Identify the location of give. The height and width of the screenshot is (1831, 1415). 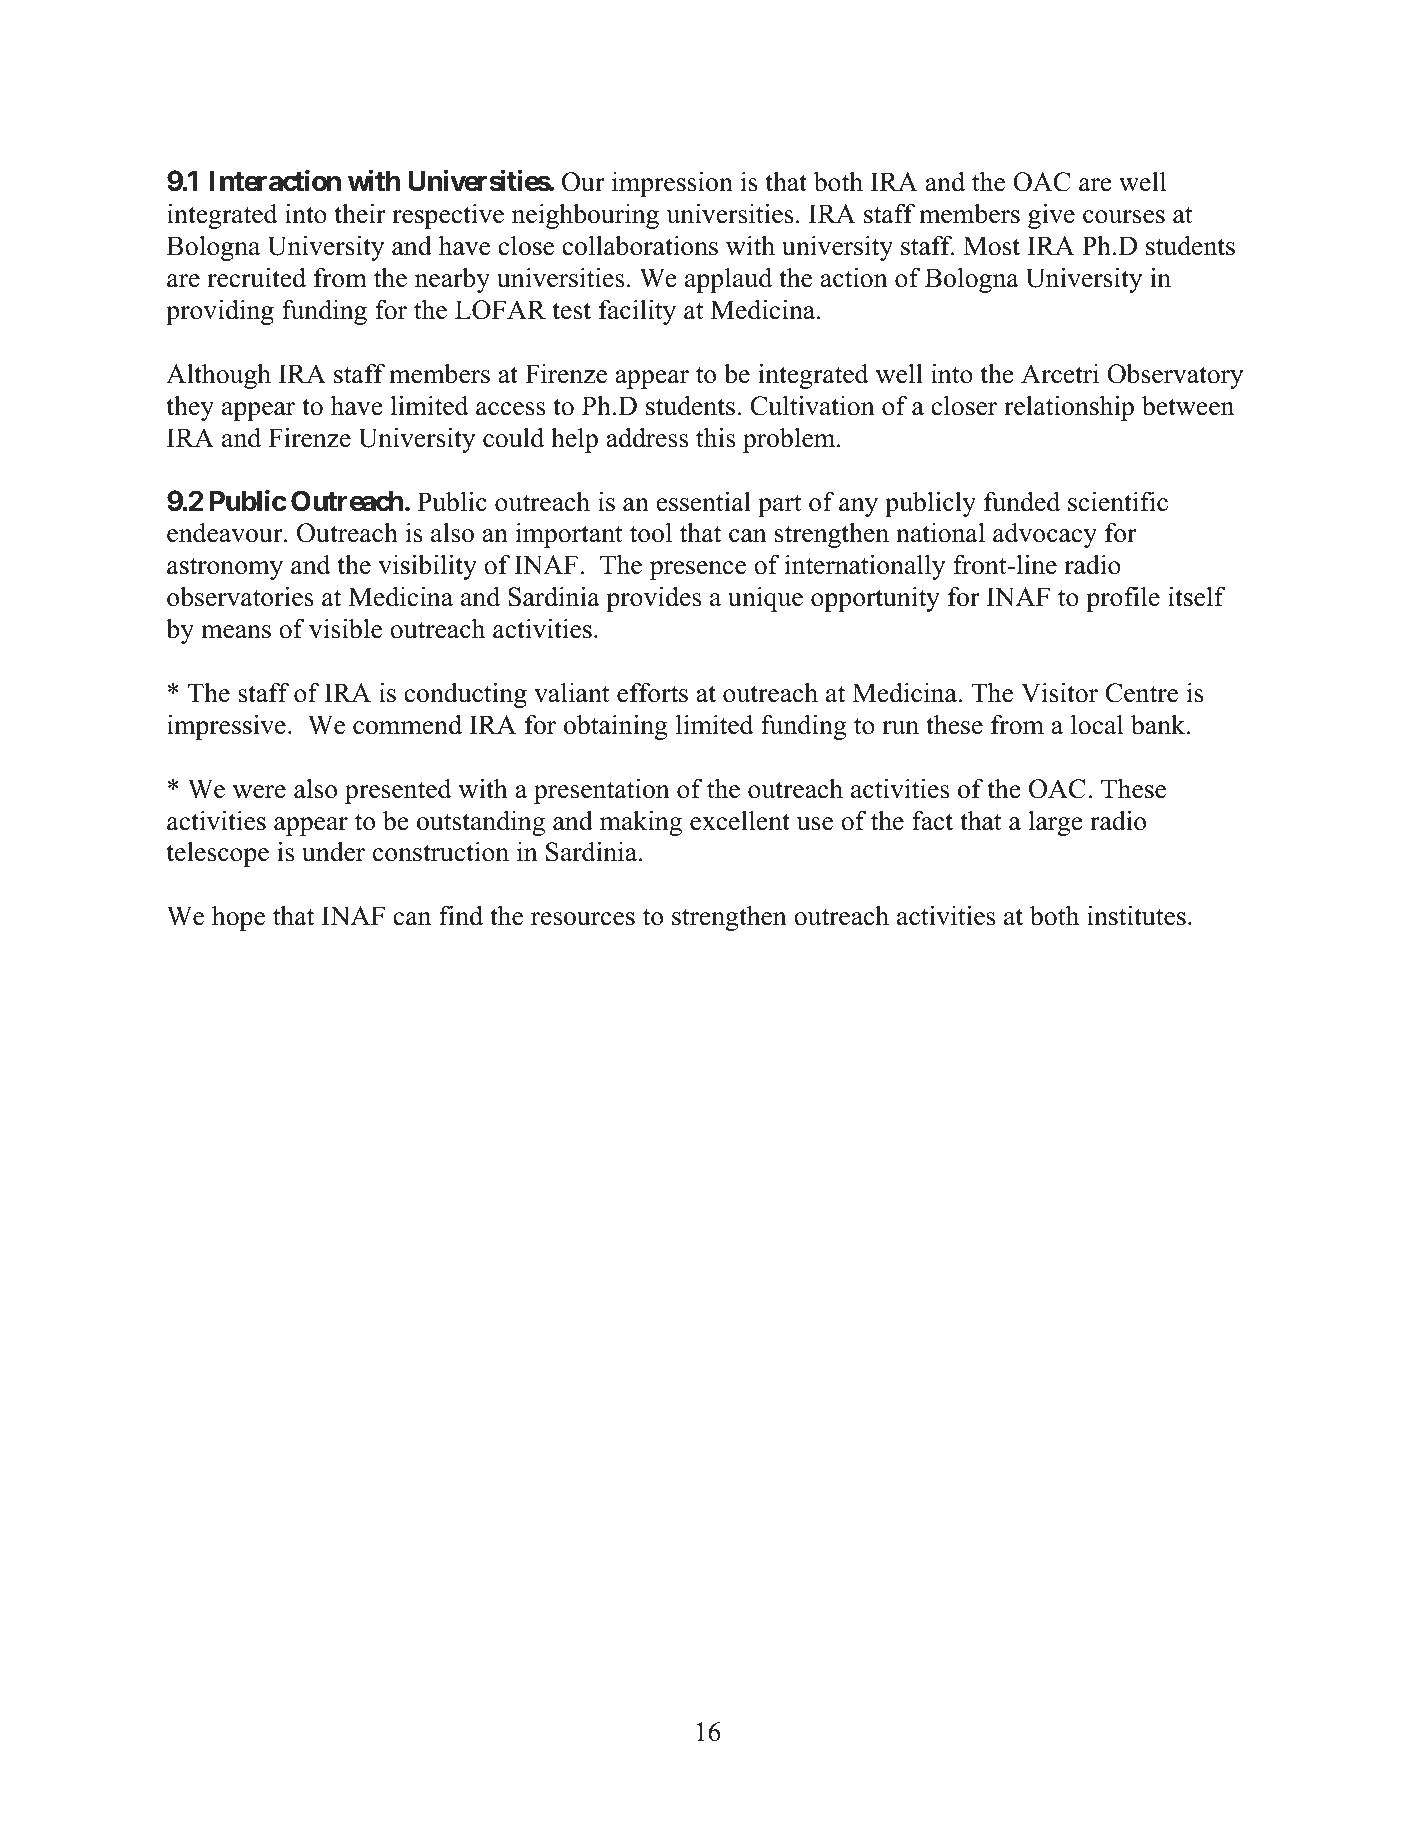
(1051, 216).
